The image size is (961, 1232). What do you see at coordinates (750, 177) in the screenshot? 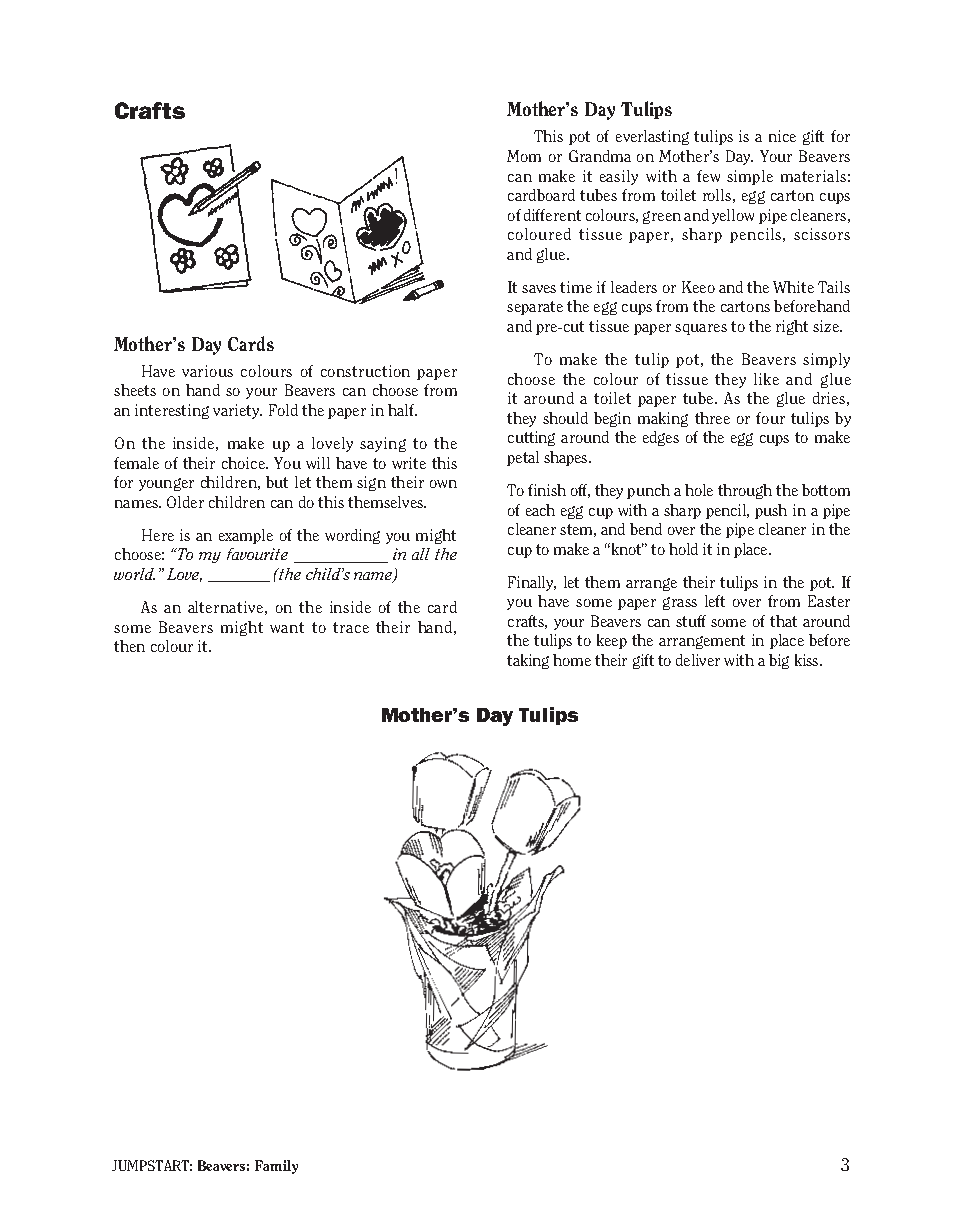
I see `simple` at bounding box center [750, 177].
